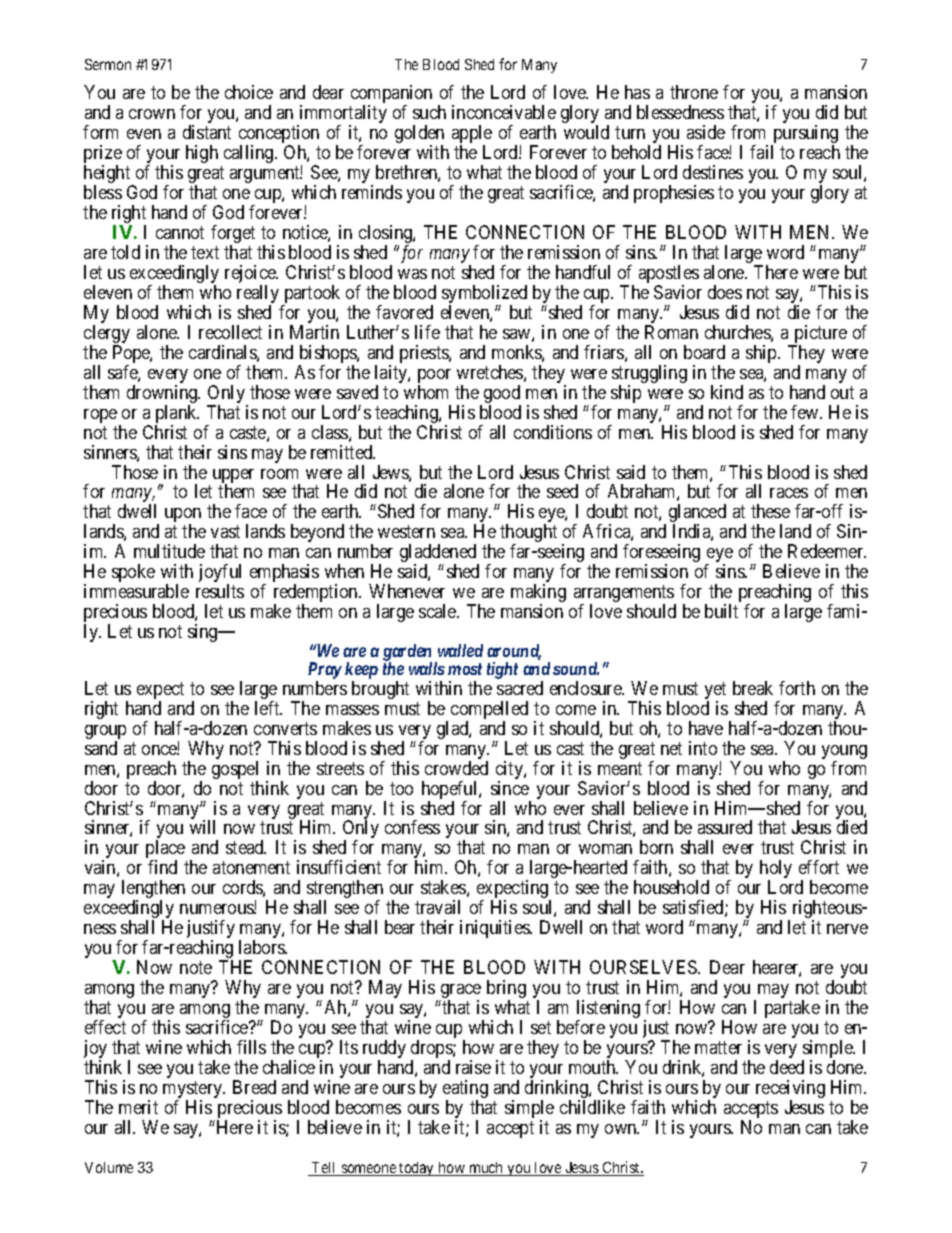  Describe the element at coordinates (194, 1091) in the screenshot. I see `mystery` at that location.
